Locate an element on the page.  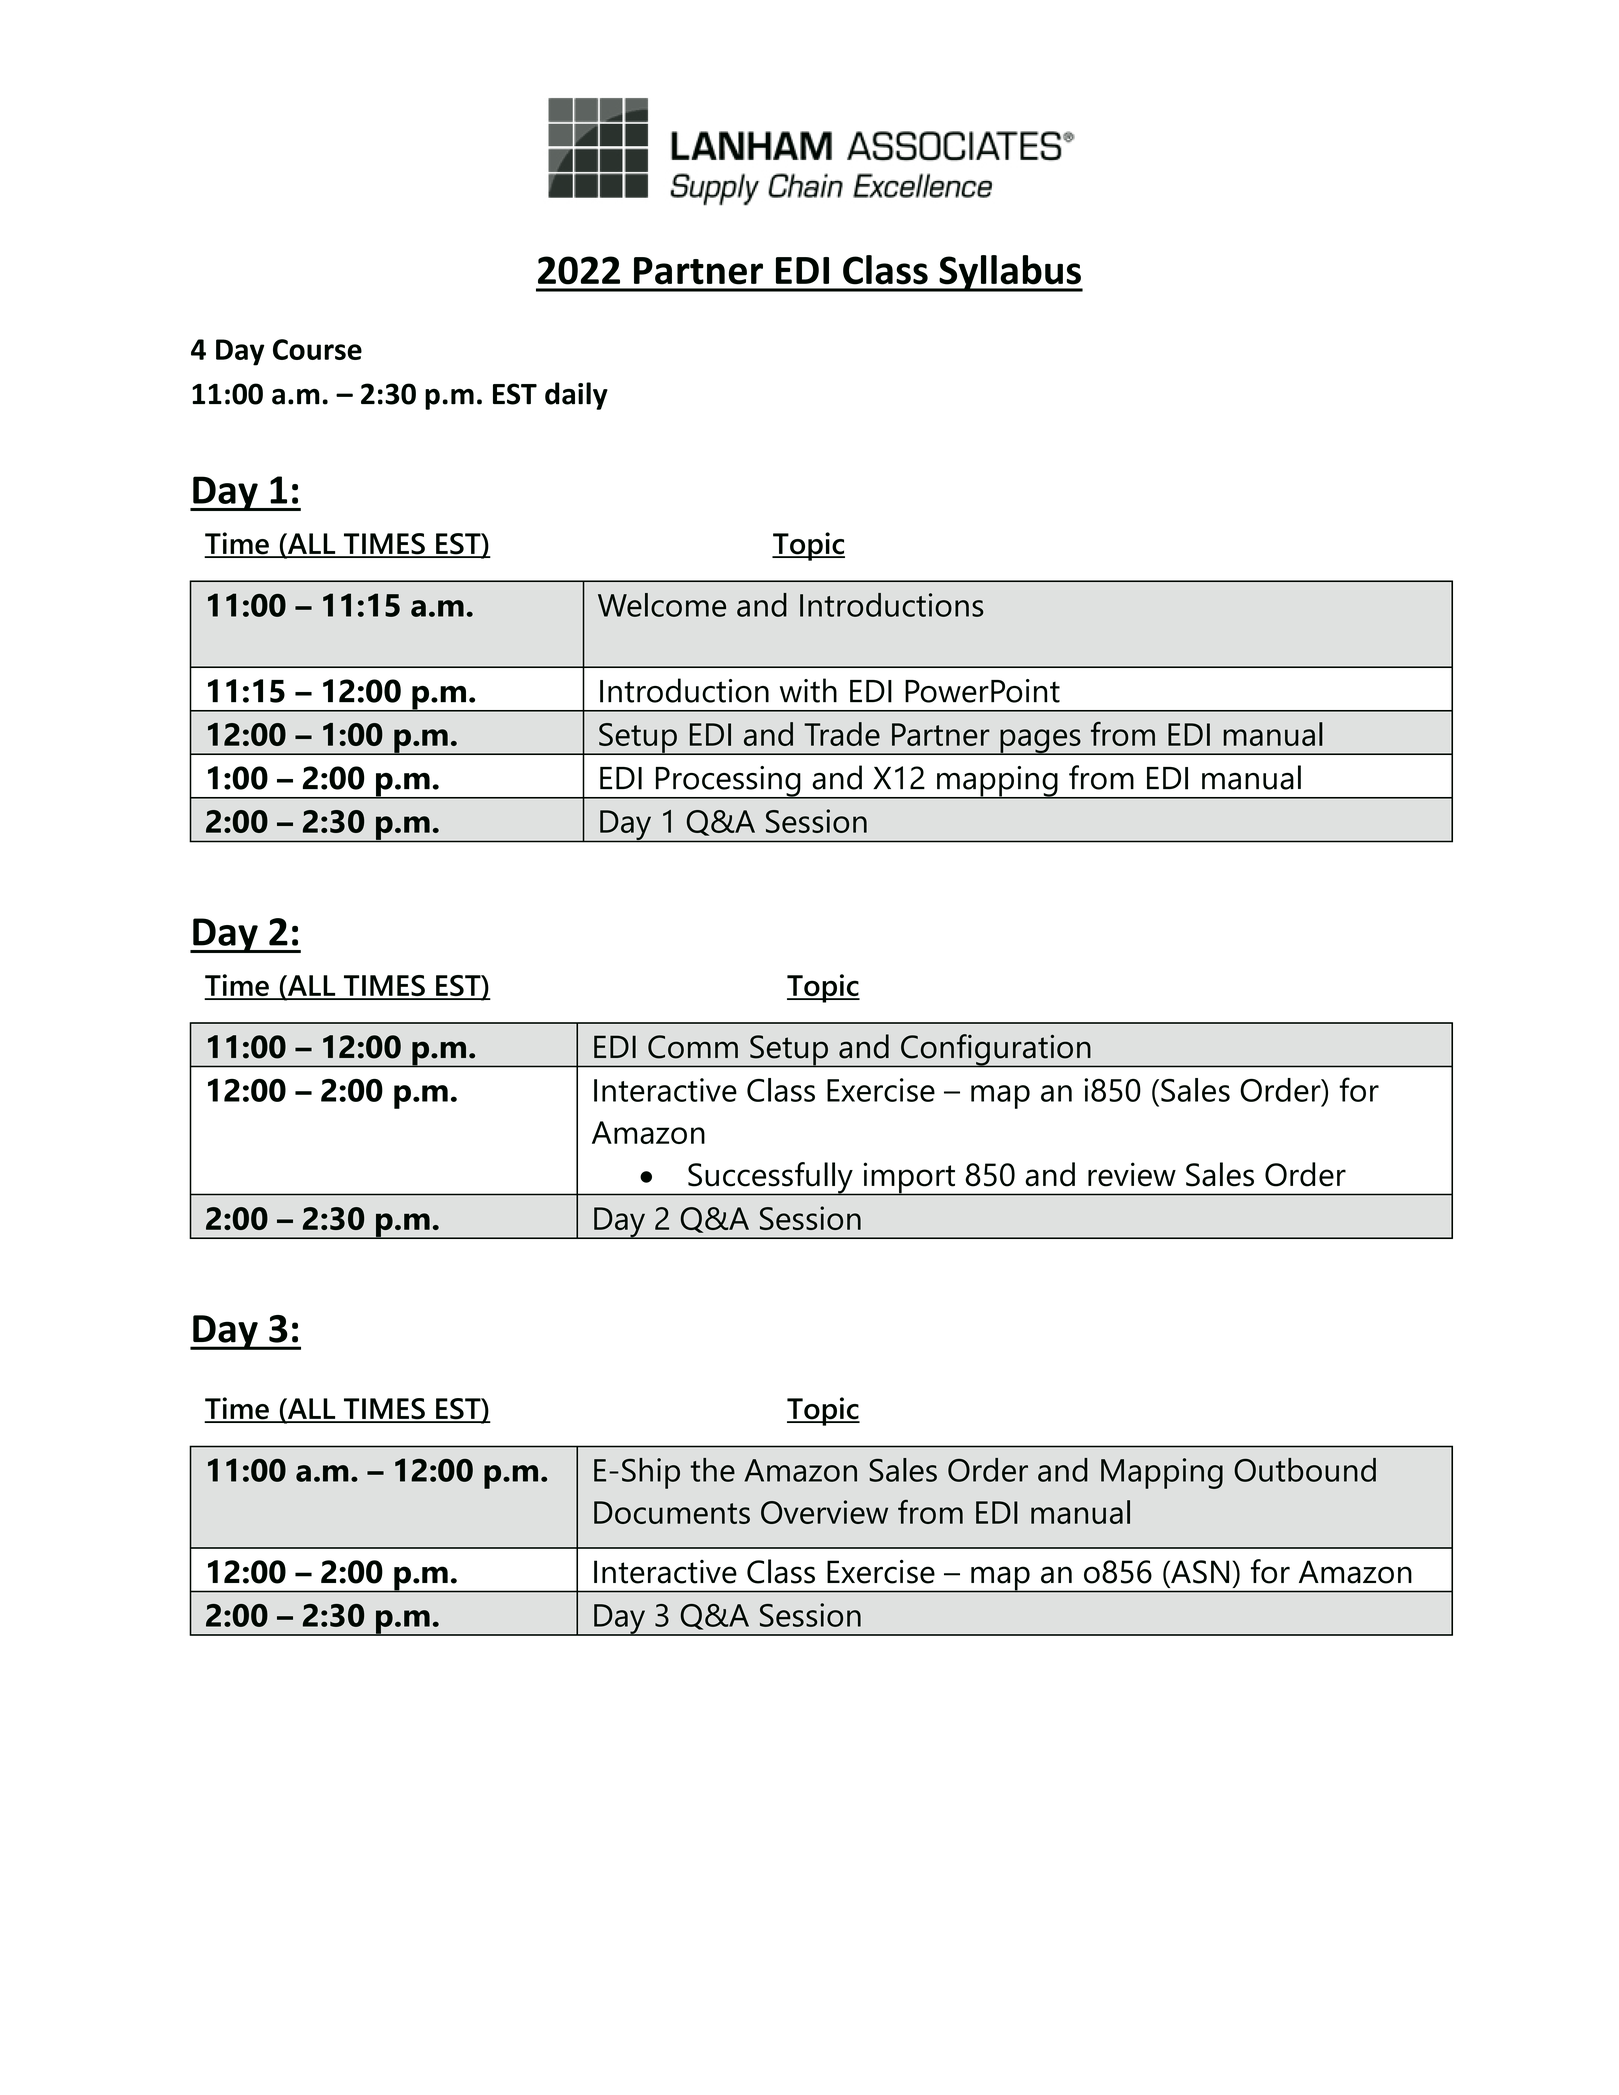
pages is located at coordinates (1040, 742).
